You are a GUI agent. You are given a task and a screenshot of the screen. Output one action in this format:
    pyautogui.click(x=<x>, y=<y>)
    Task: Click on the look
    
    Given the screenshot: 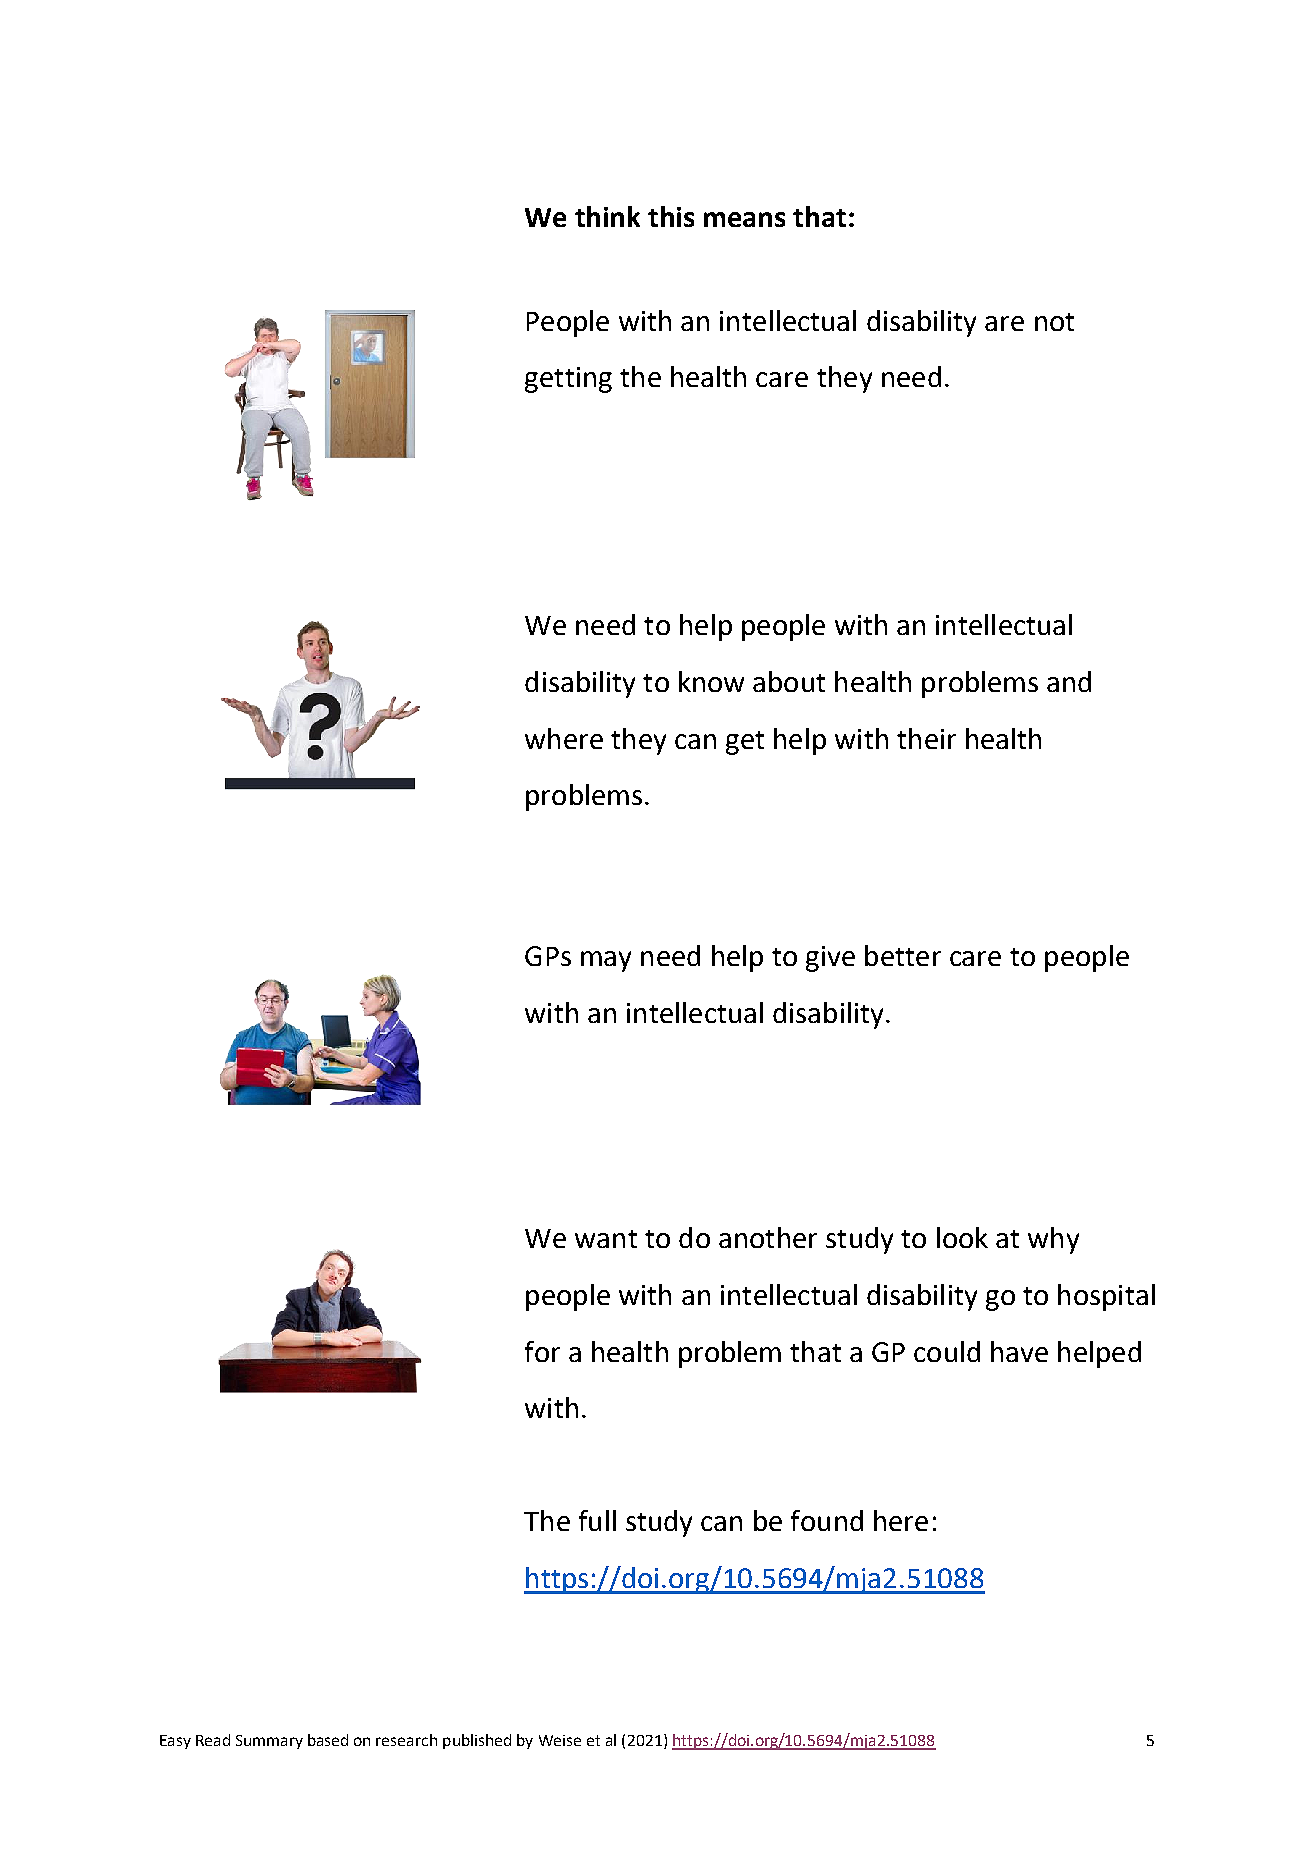 What is the action you would take?
    pyautogui.click(x=962, y=1237)
